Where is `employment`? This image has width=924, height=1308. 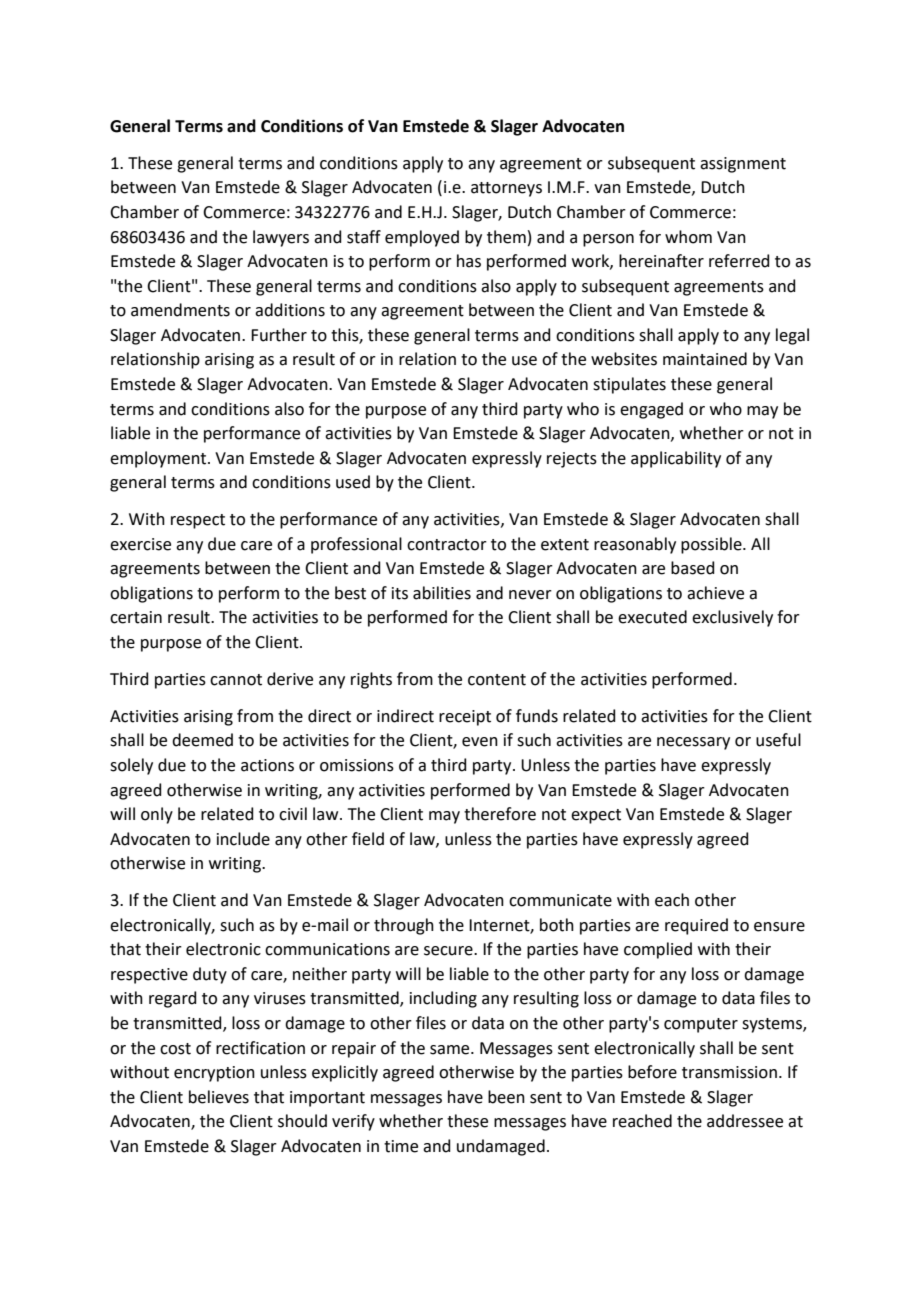 employment is located at coordinates (159, 459).
